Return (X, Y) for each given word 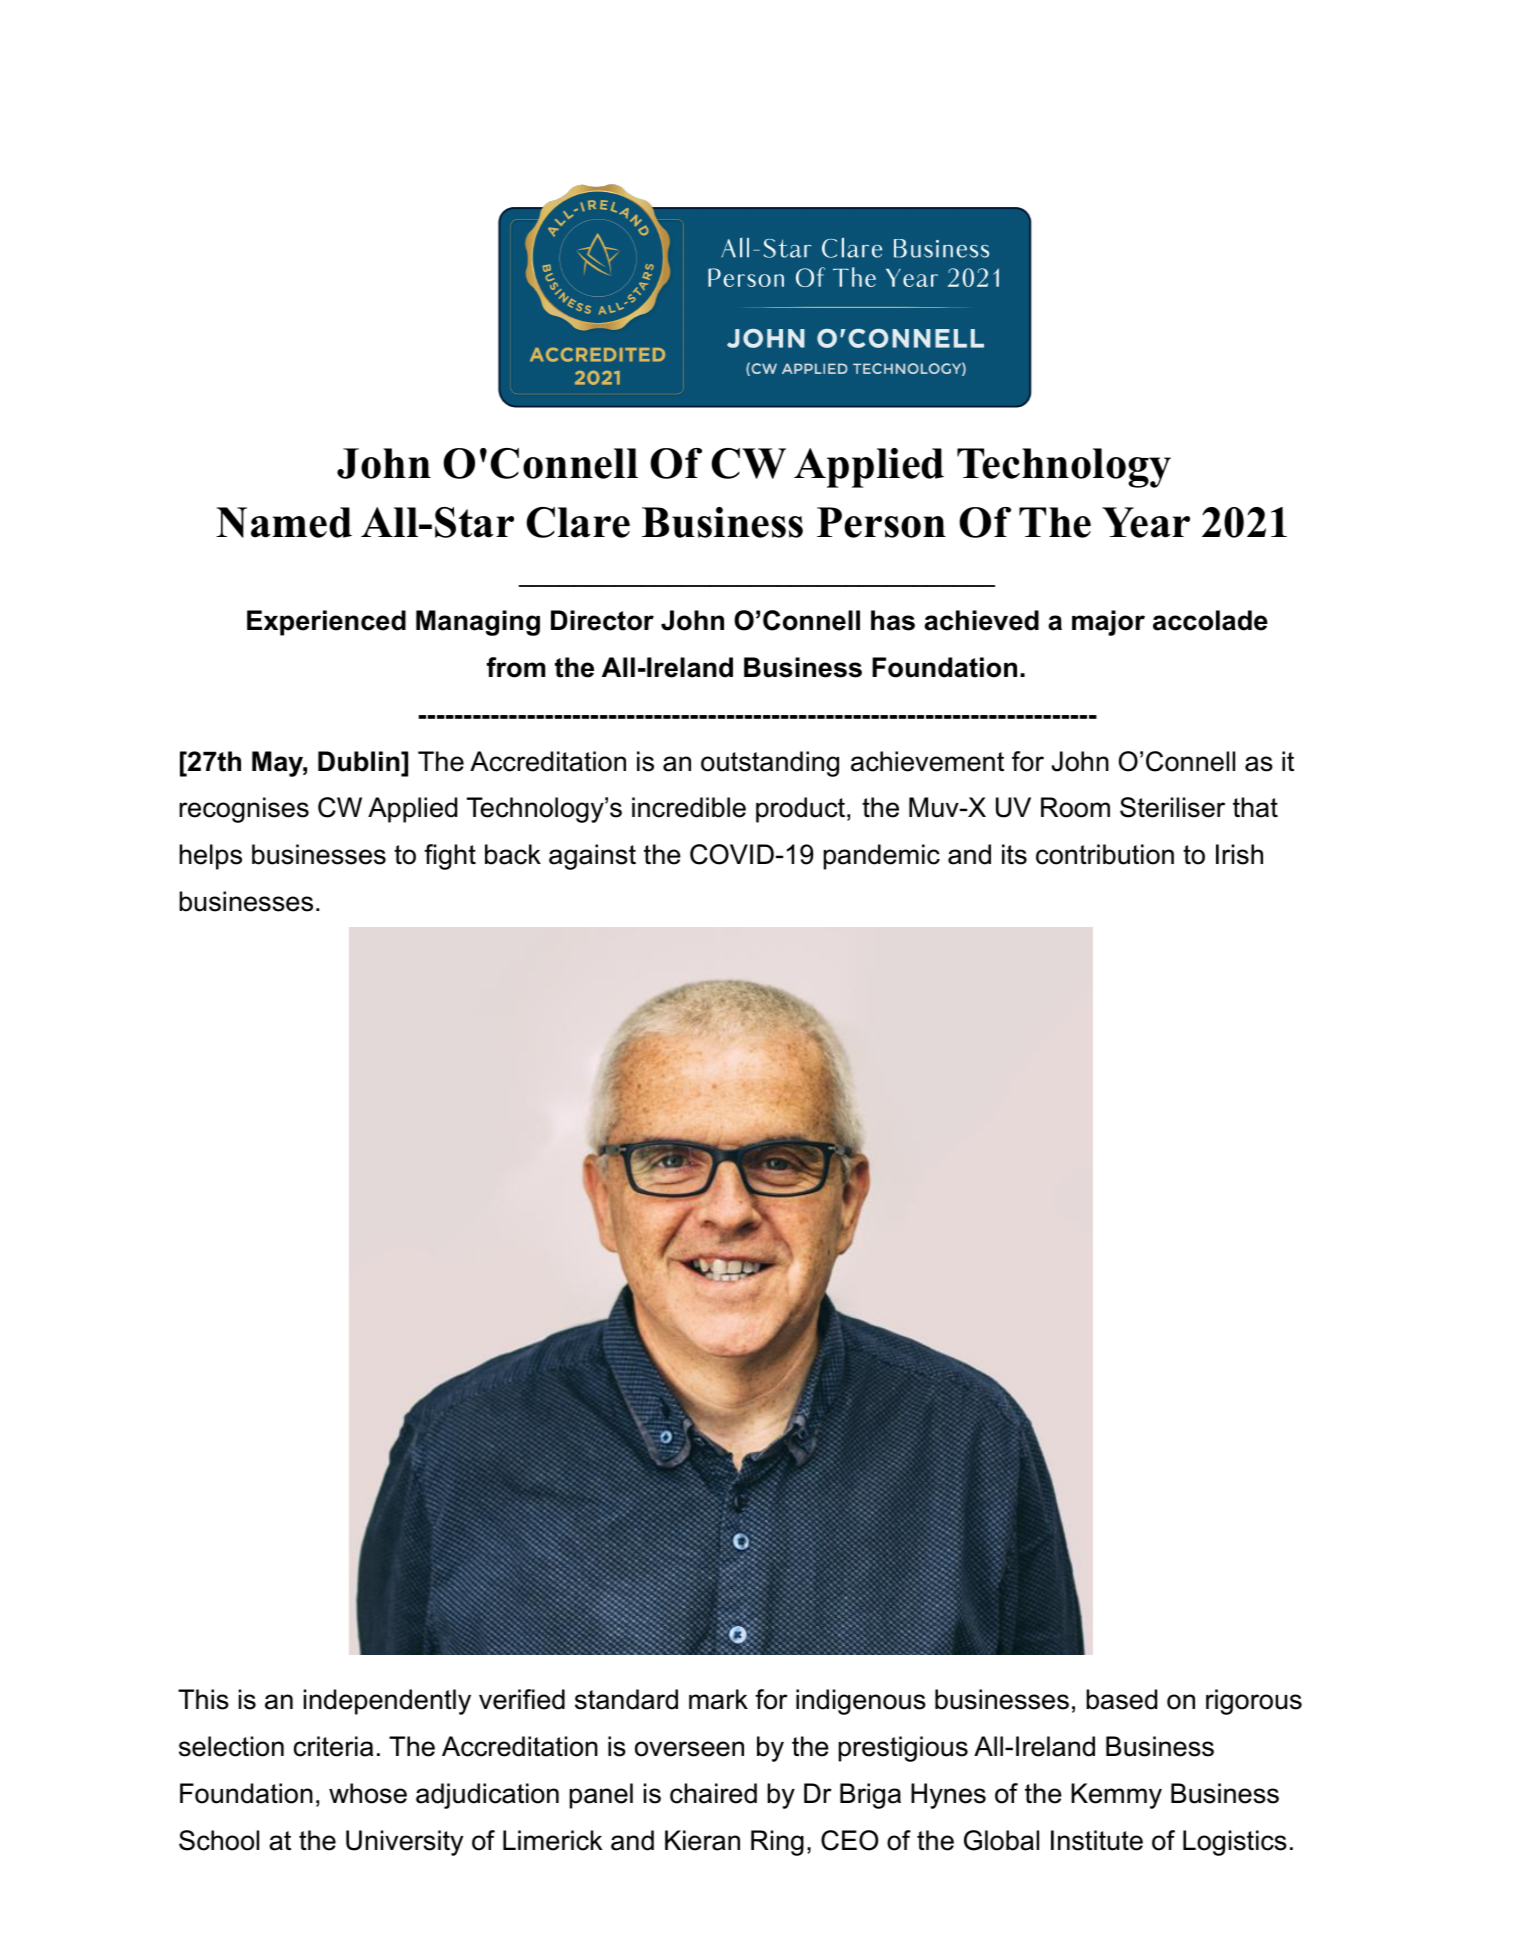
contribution (1105, 854)
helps (210, 857)
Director (602, 620)
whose (368, 1793)
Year (1146, 522)
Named (284, 522)
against (592, 857)
